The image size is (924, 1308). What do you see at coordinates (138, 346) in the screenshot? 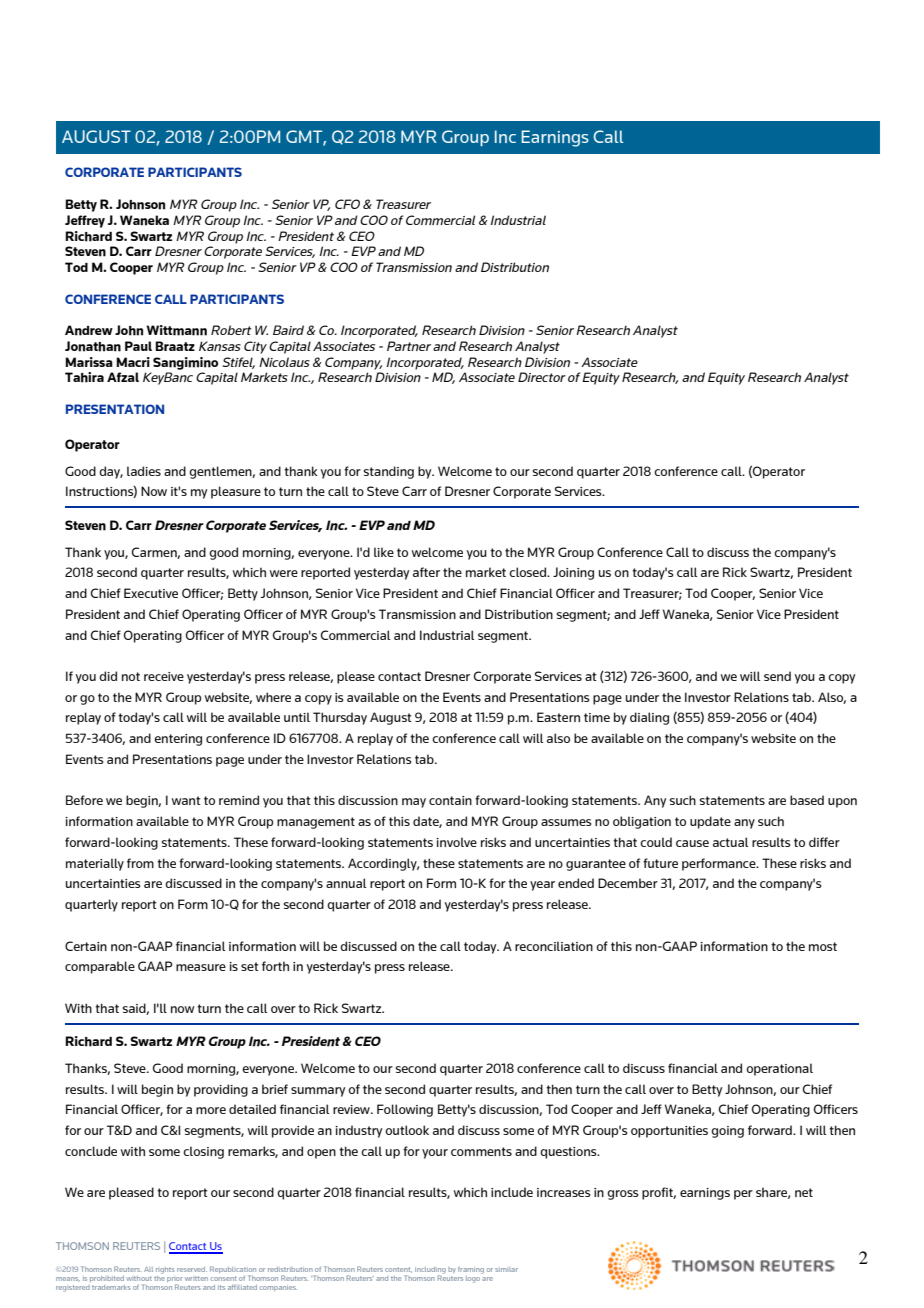
I see `Paul` at bounding box center [138, 346].
